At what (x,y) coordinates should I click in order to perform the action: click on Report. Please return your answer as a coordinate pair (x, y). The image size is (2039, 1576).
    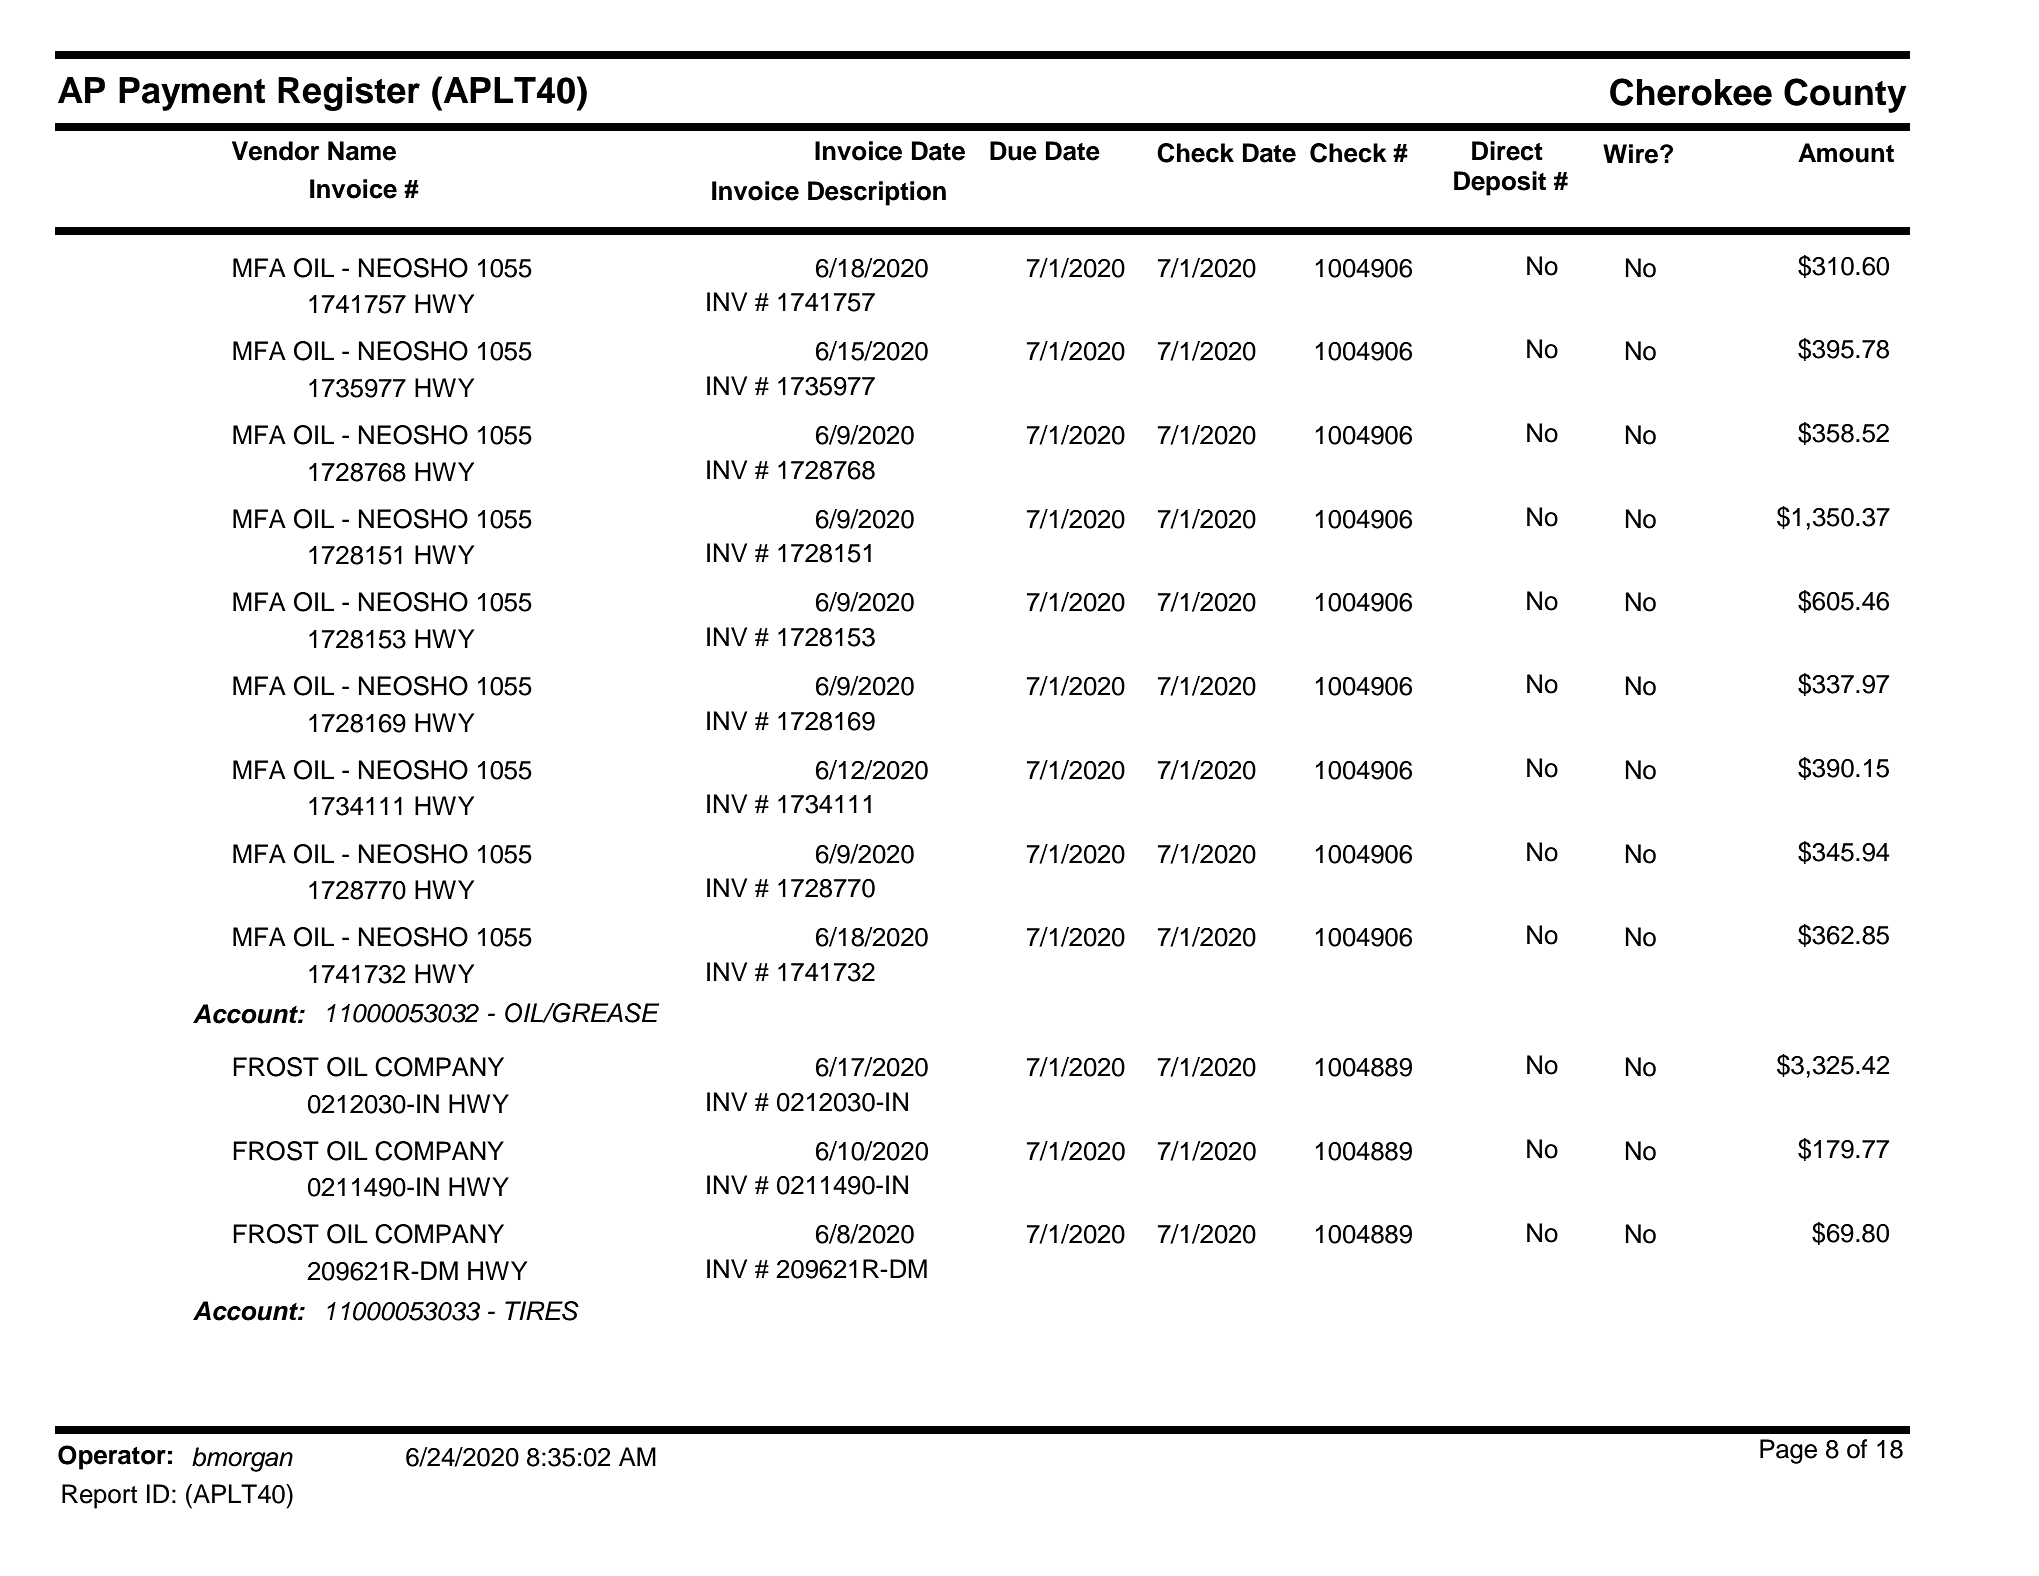
    Looking at the image, I should click on (99, 1496).
